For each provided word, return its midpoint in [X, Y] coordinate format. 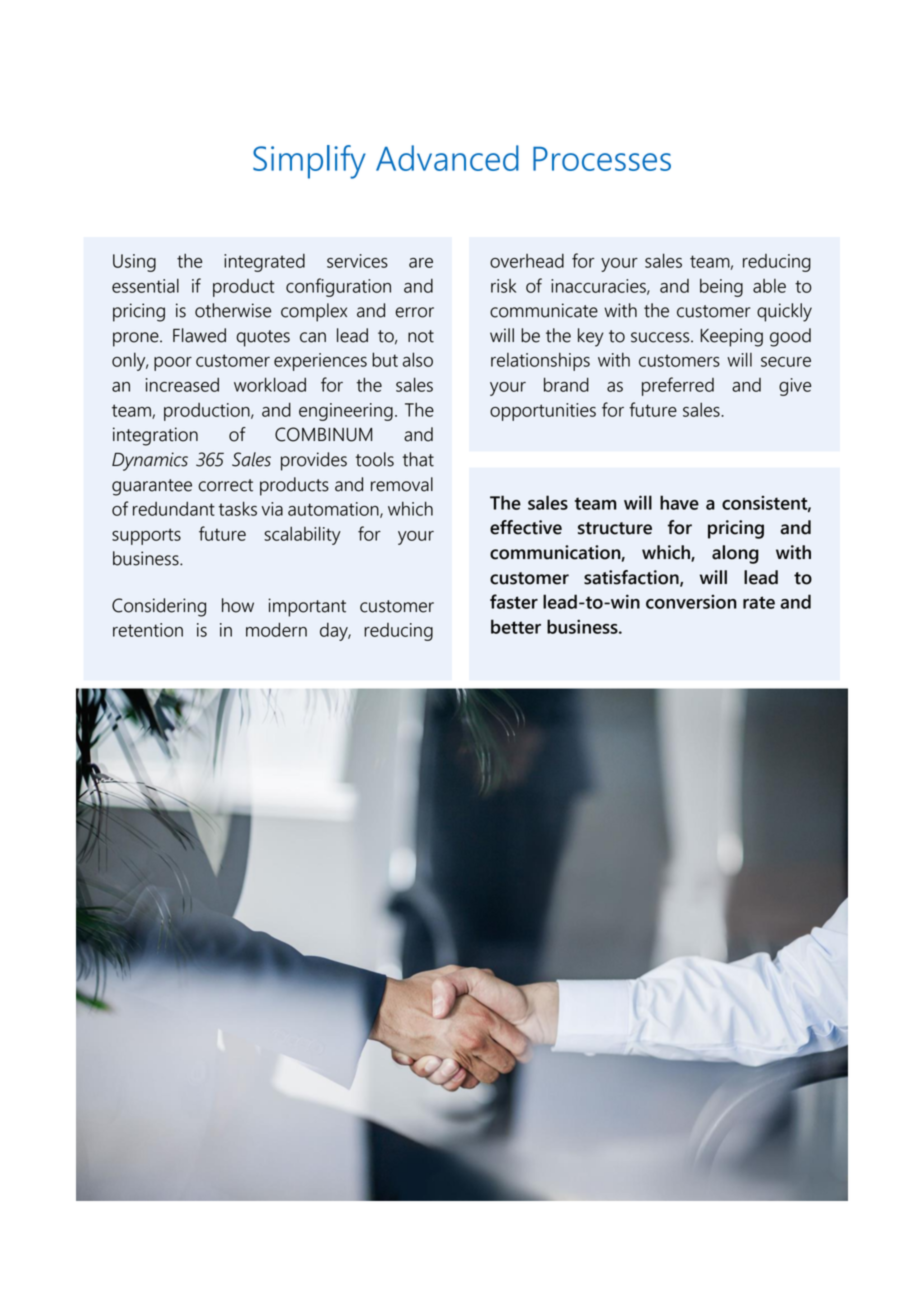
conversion [691, 602]
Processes [602, 158]
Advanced [447, 158]
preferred [678, 386]
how [238, 605]
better [516, 626]
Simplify [309, 162]
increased [182, 384]
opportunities [543, 412]
